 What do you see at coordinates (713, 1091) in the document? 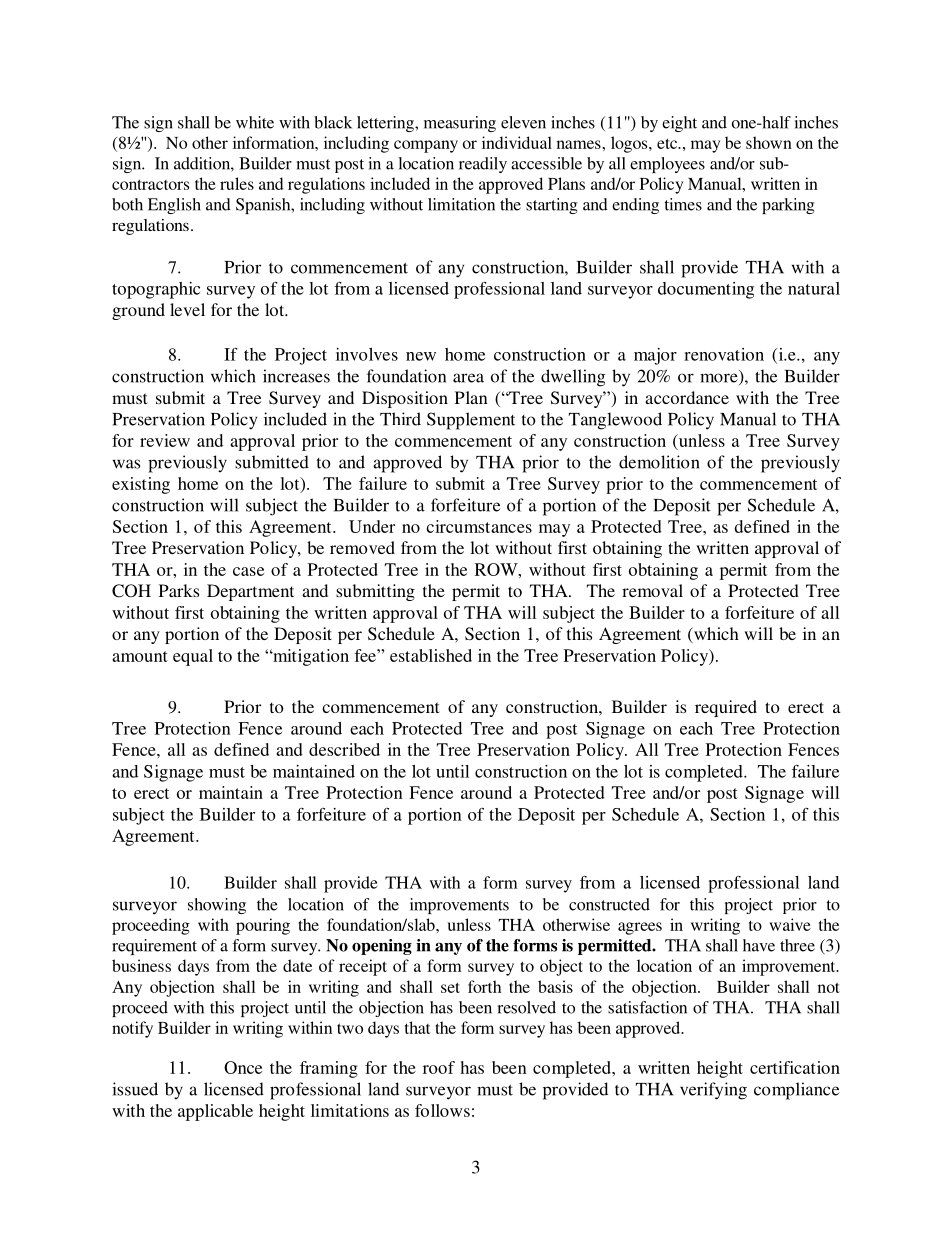
I see `verifying` at bounding box center [713, 1091].
